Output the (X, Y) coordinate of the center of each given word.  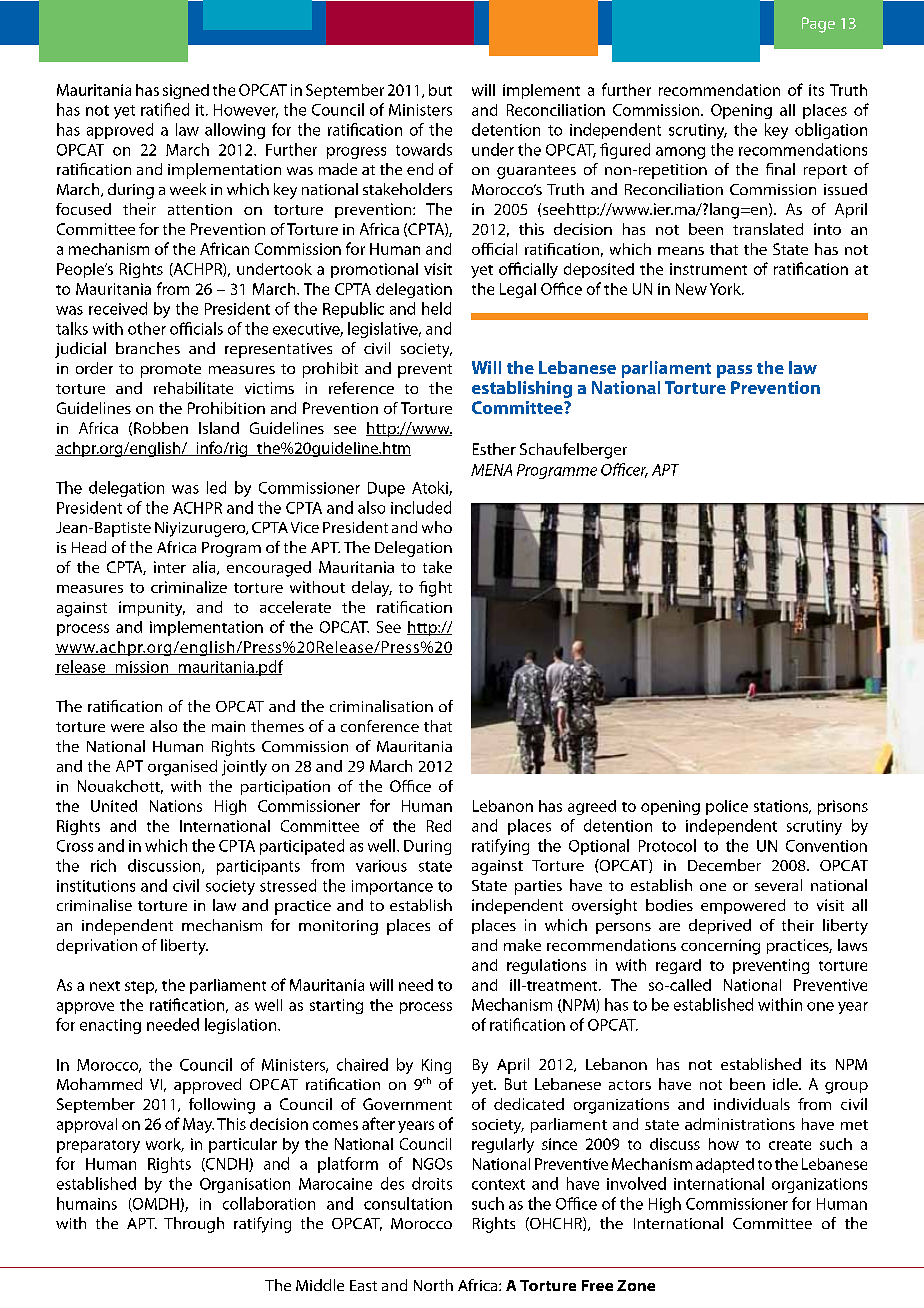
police (727, 807)
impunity (152, 608)
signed (186, 91)
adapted (725, 1165)
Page (818, 25)
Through (194, 1225)
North (433, 1285)
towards (424, 149)
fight (435, 589)
